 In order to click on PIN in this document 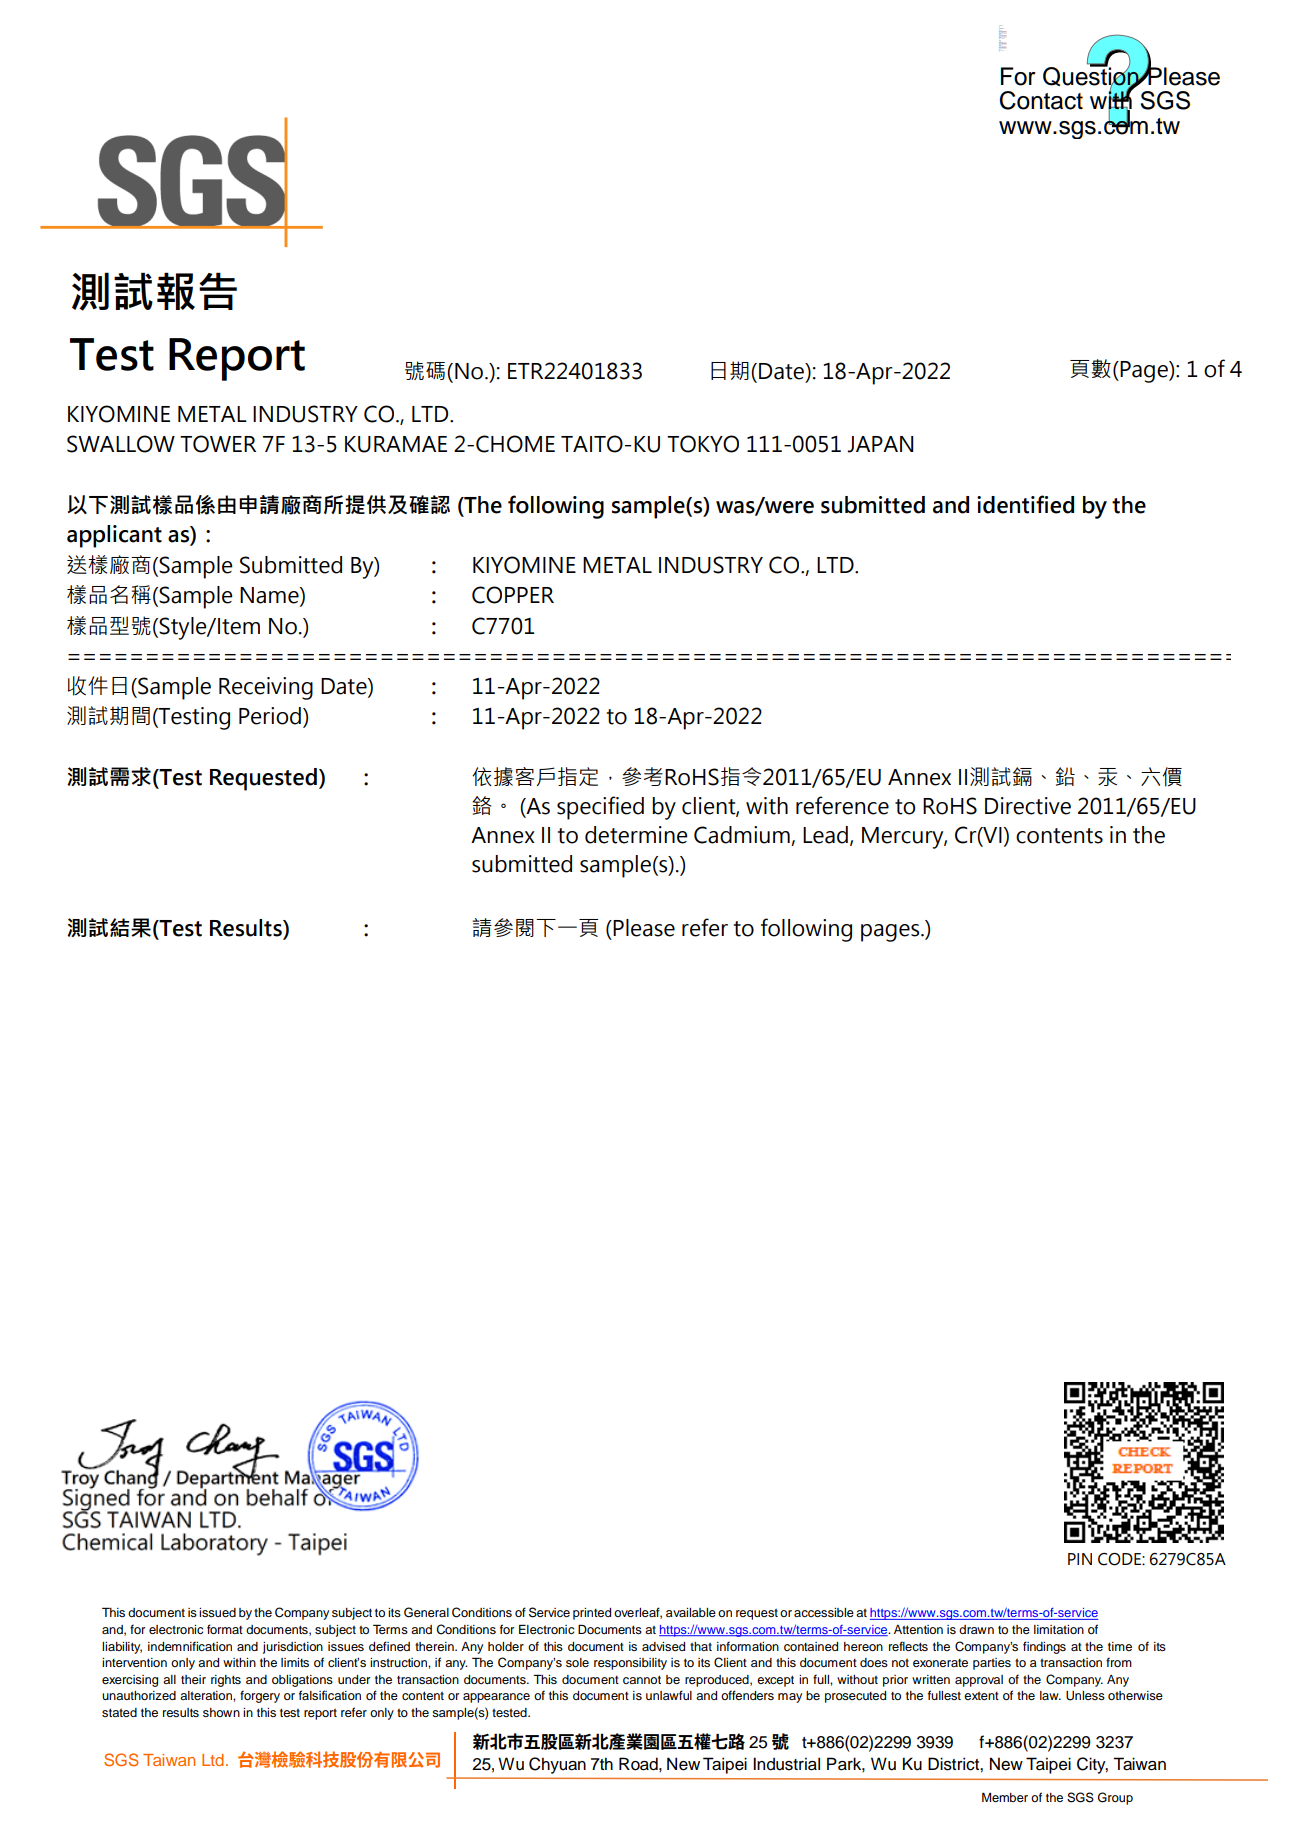, I will do `click(1080, 1559)`.
